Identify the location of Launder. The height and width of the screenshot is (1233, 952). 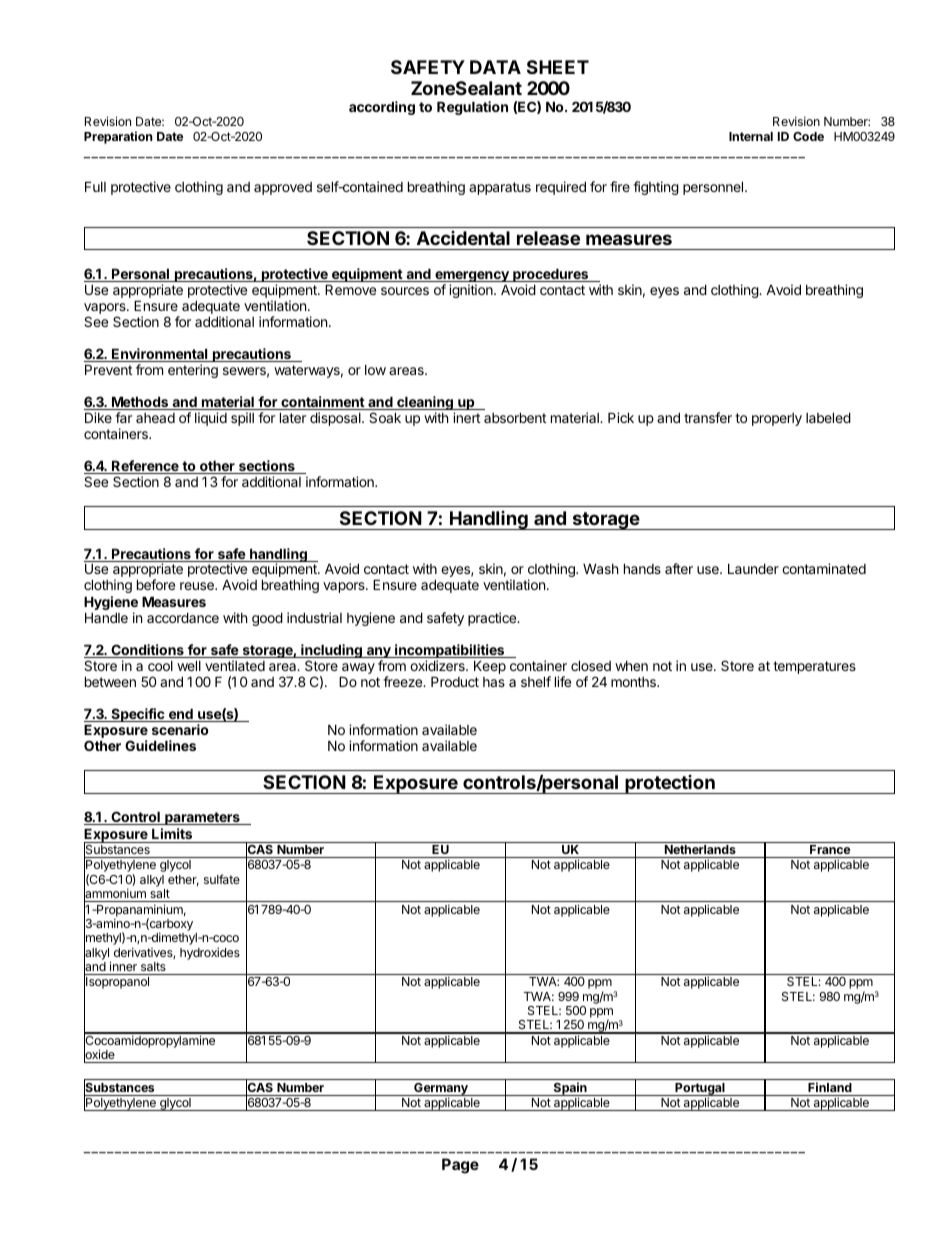
(753, 569).
